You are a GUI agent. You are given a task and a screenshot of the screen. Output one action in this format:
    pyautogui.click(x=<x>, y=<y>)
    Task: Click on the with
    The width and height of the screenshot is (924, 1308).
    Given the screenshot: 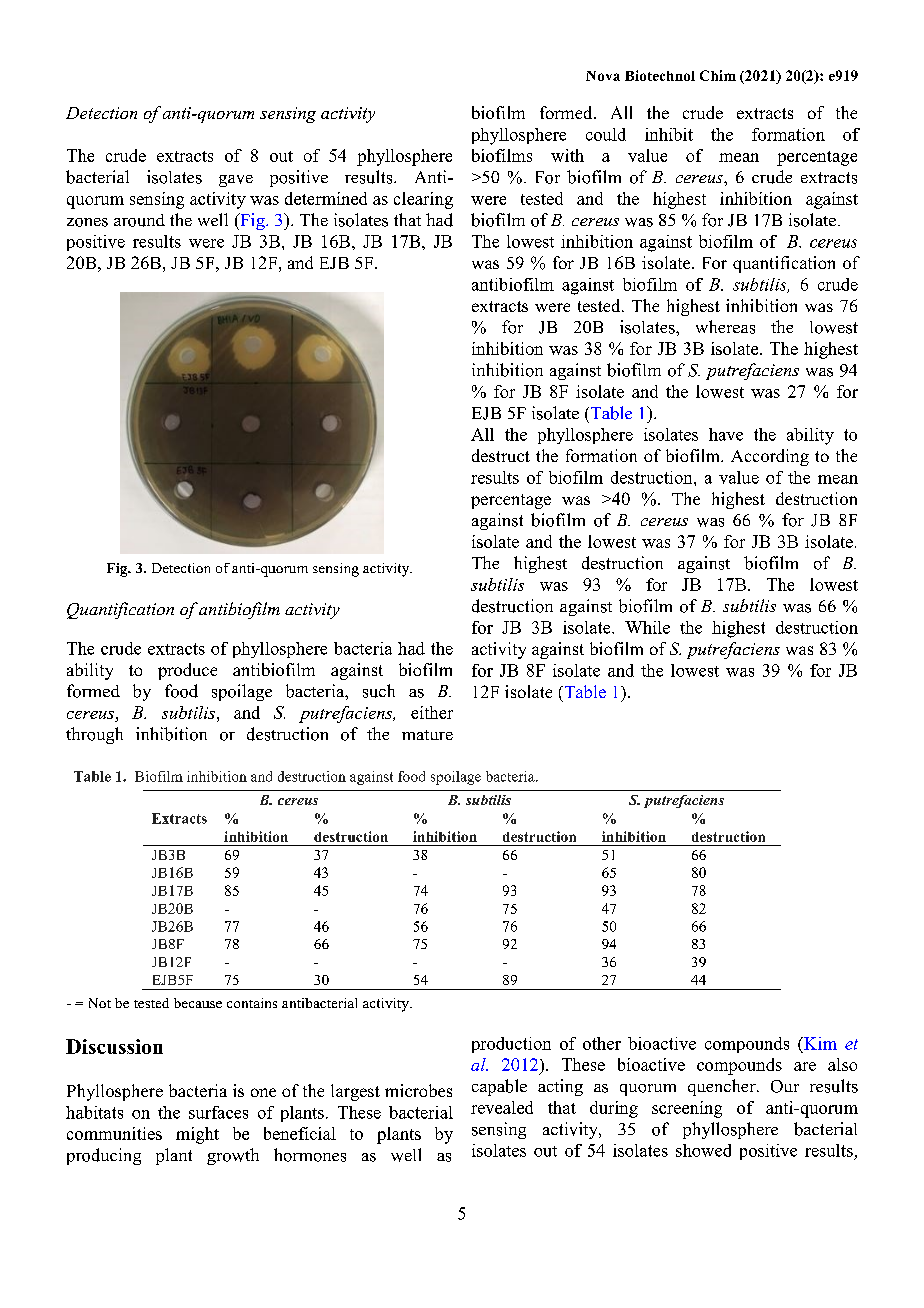 What is the action you would take?
    pyautogui.click(x=567, y=155)
